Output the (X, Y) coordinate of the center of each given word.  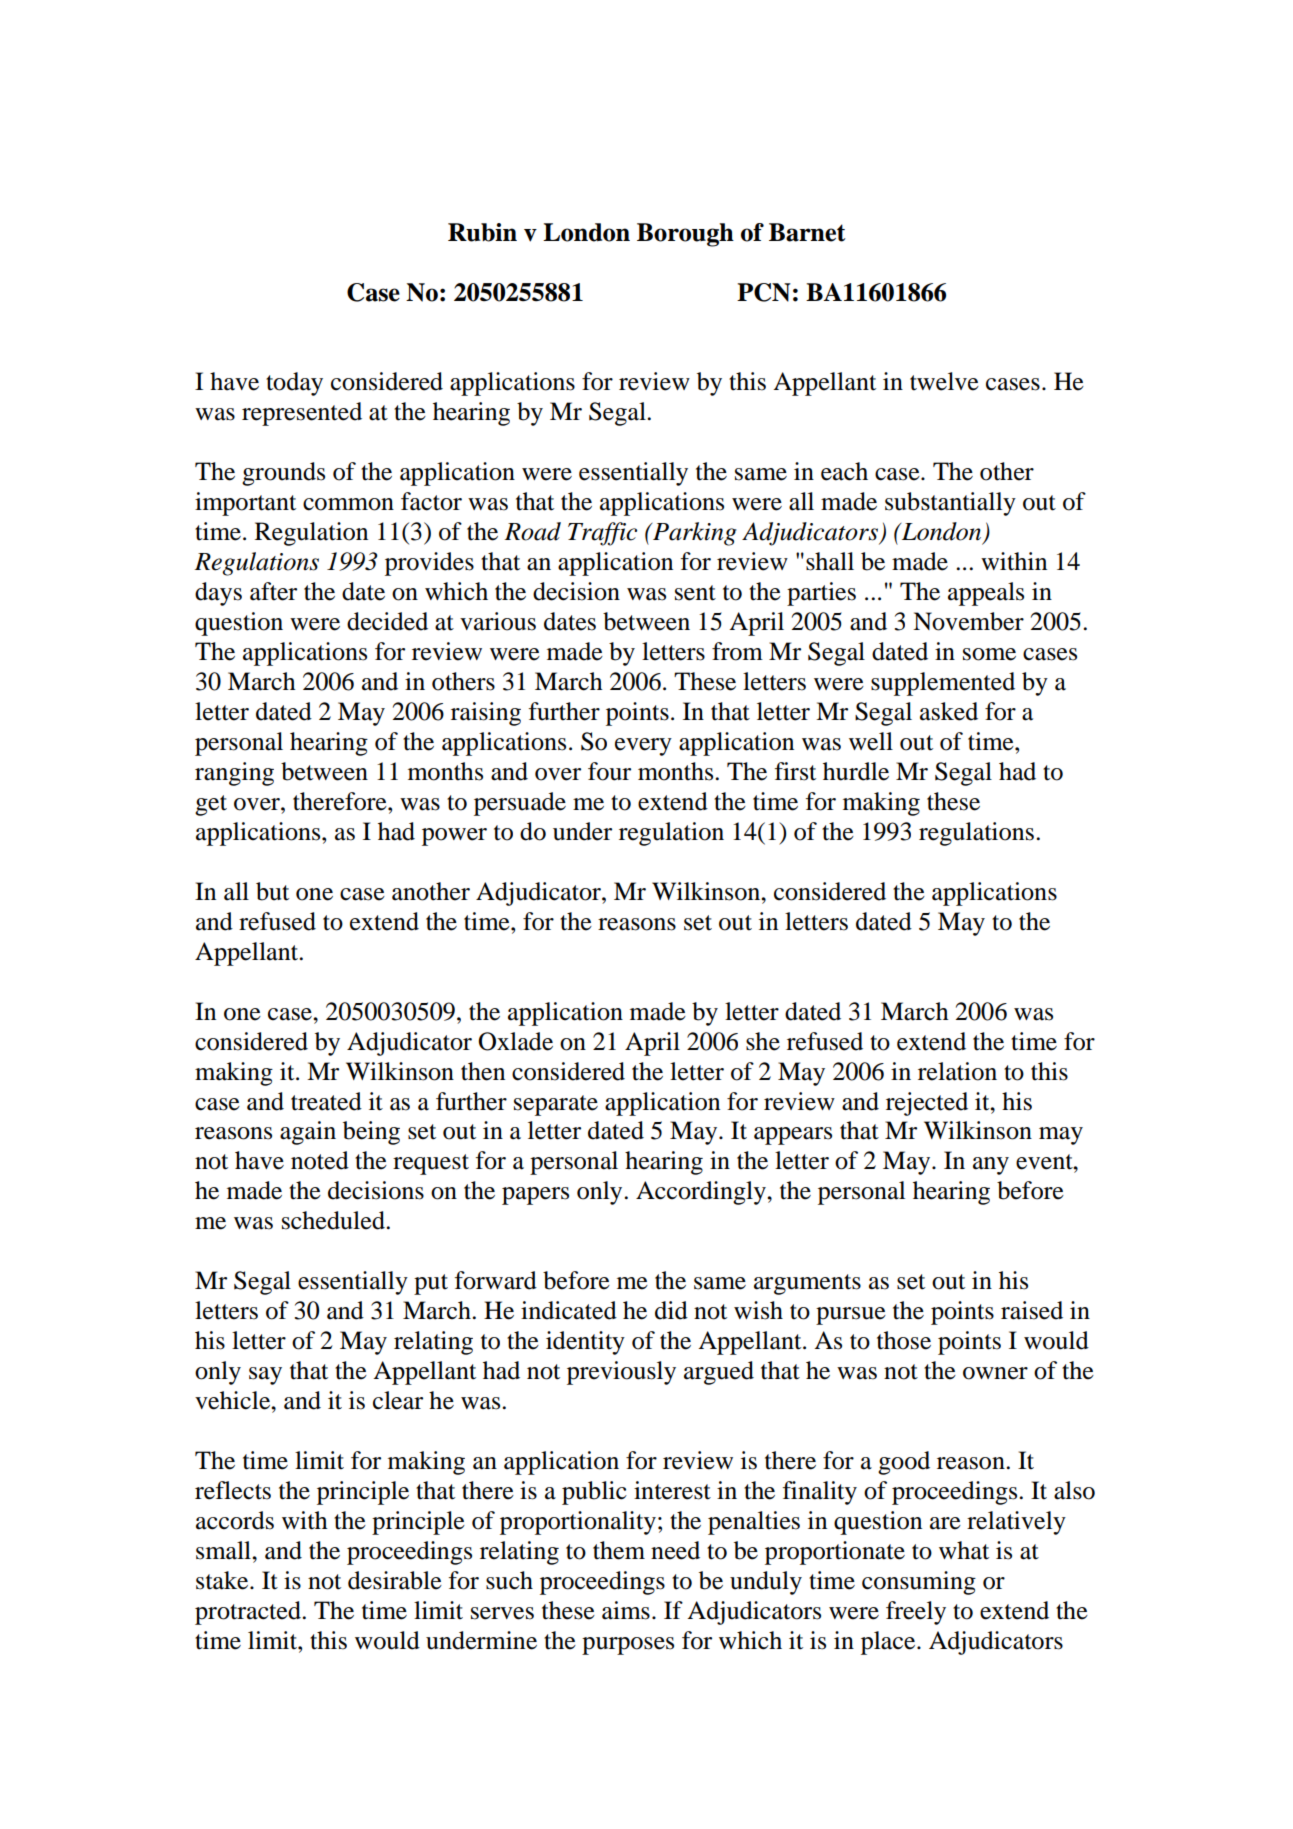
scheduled (334, 1220)
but (272, 891)
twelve (944, 381)
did (671, 1310)
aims (626, 1610)
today (294, 384)
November (968, 621)
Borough (685, 235)
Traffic (602, 534)
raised (1032, 1310)
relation (957, 1071)
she (763, 1041)
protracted (249, 1613)
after (273, 591)
